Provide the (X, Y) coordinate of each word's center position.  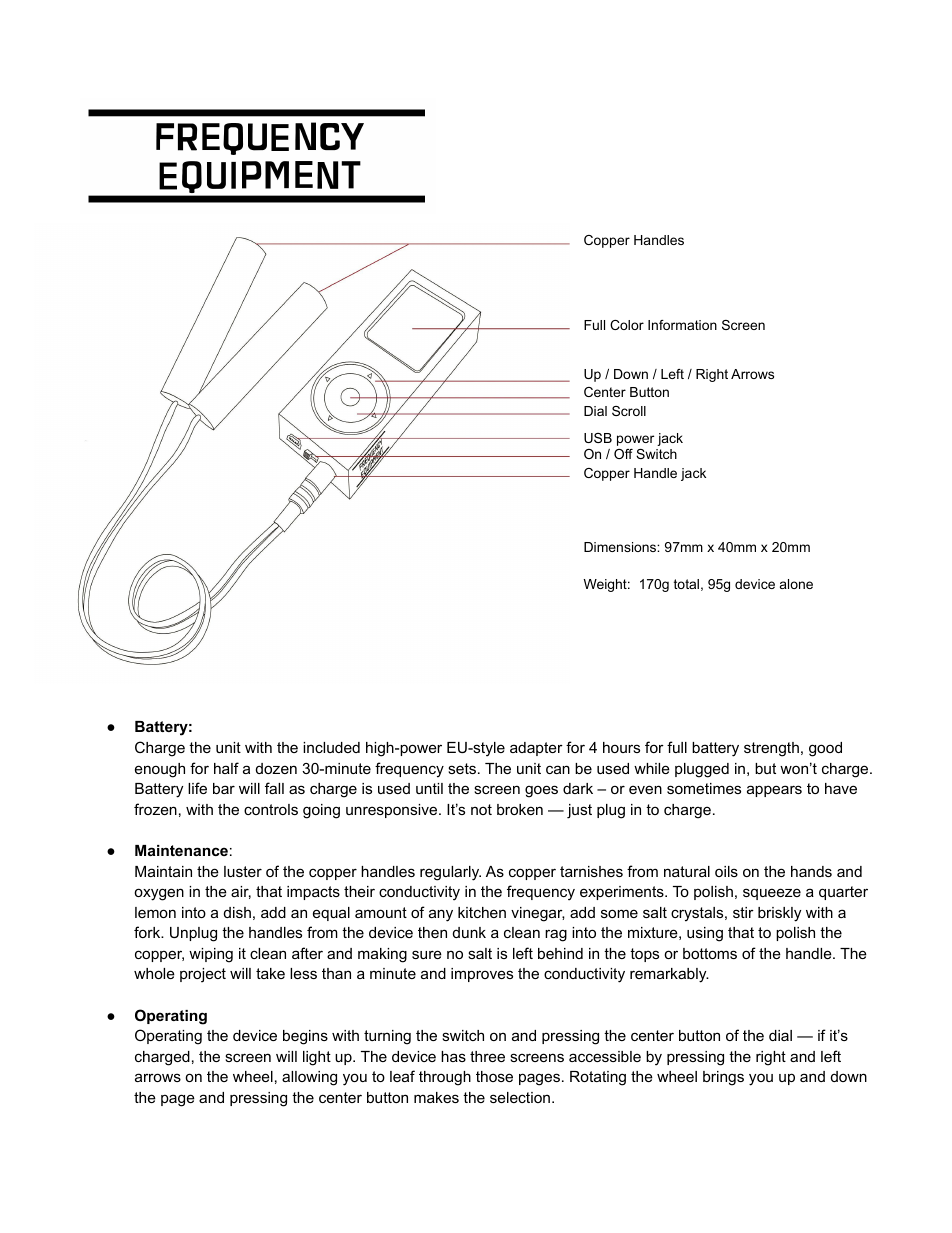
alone (796, 584)
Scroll (629, 411)
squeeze (772, 894)
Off (623, 454)
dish (237, 912)
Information (682, 325)
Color (627, 325)
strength (771, 749)
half (226, 768)
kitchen (482, 912)
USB (598, 438)
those (494, 1076)
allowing (309, 1078)
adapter (536, 749)
